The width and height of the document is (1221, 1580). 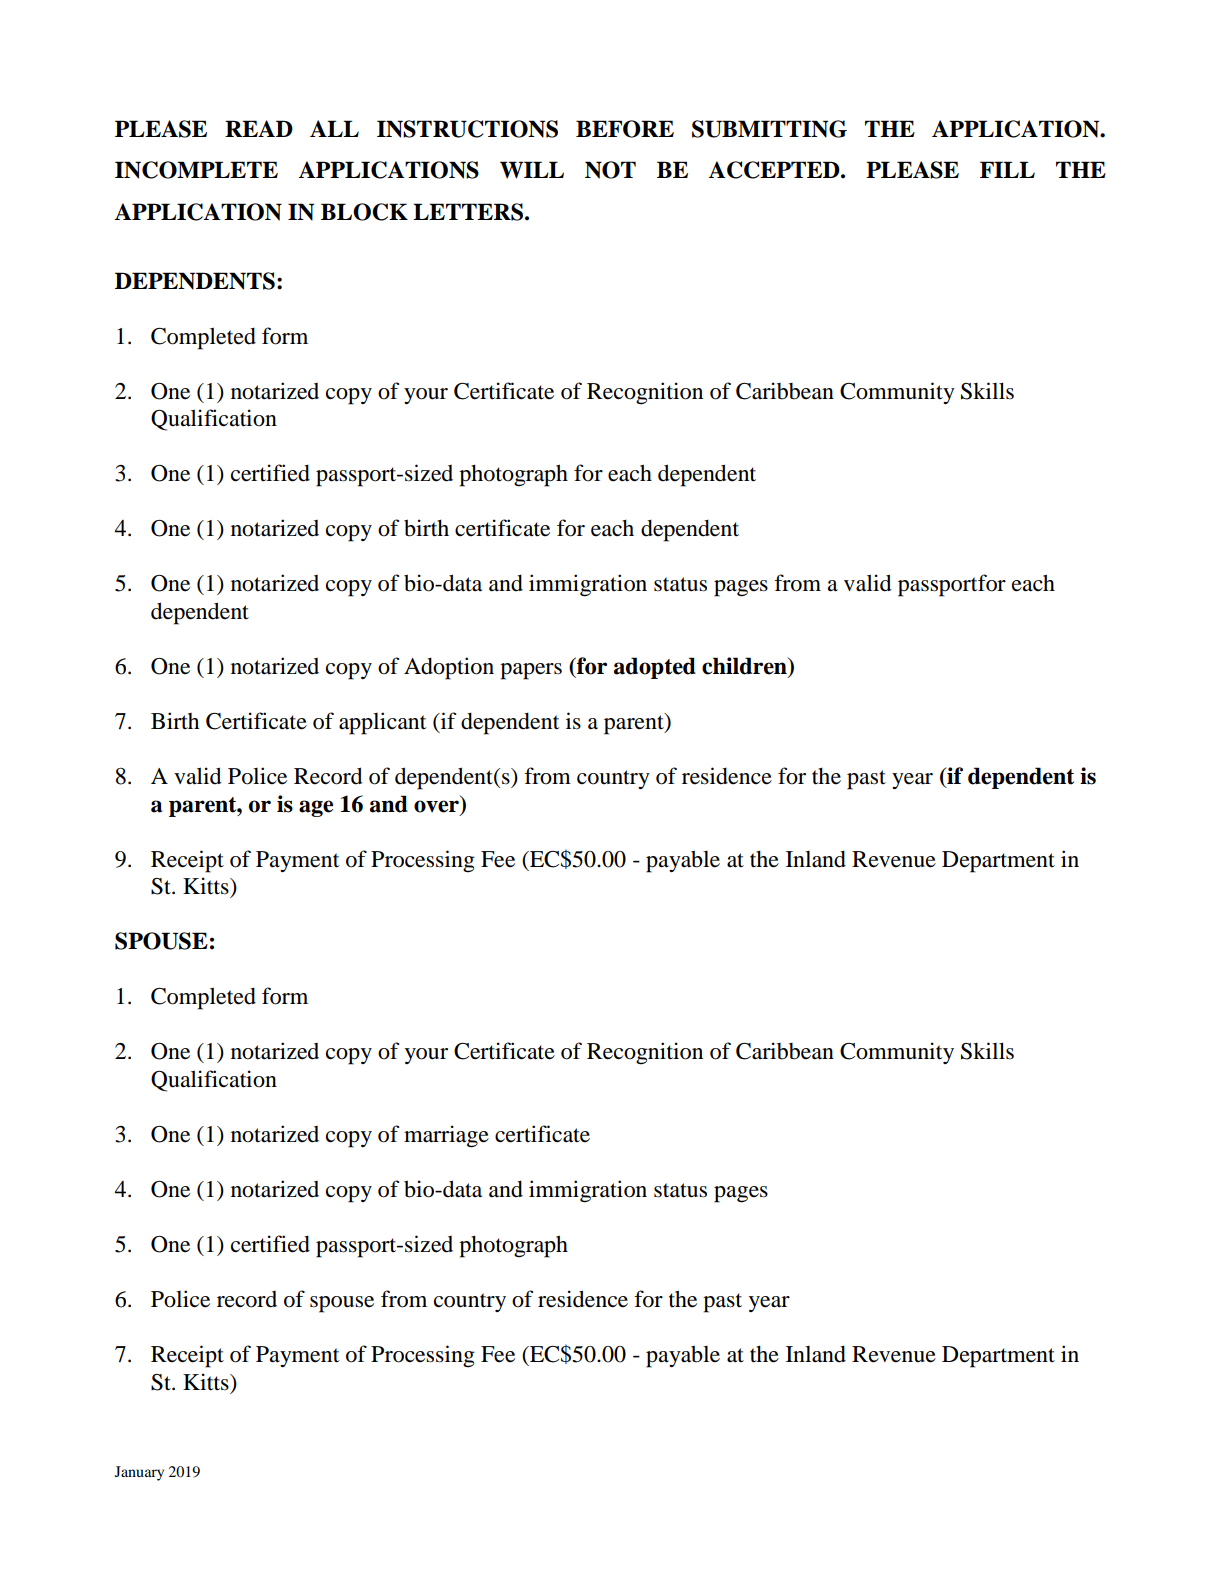 What do you see at coordinates (775, 170) in the document?
I see `ACCEPTED` at bounding box center [775, 170].
